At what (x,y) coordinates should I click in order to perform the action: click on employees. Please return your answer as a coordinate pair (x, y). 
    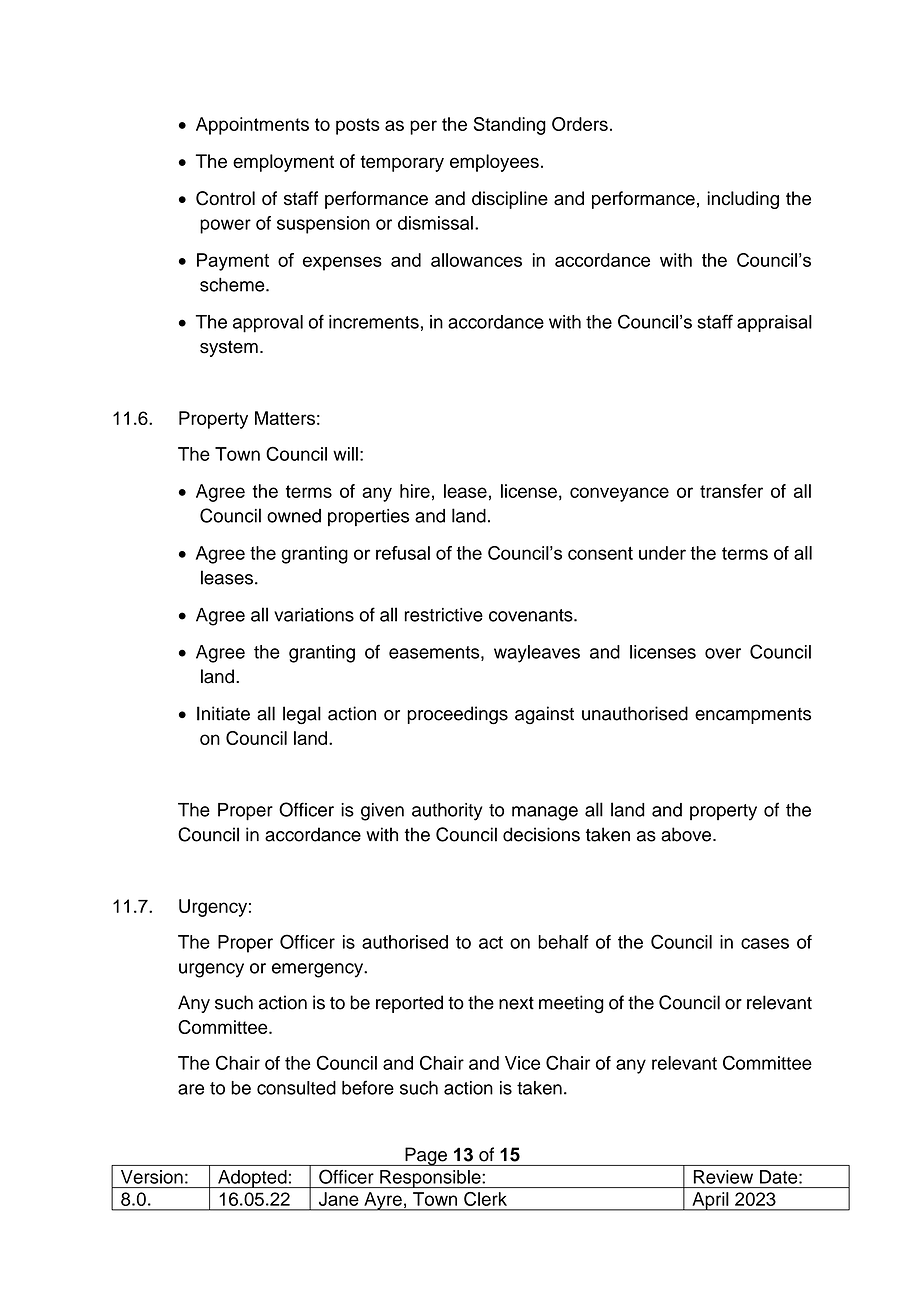
    Looking at the image, I should click on (494, 163).
